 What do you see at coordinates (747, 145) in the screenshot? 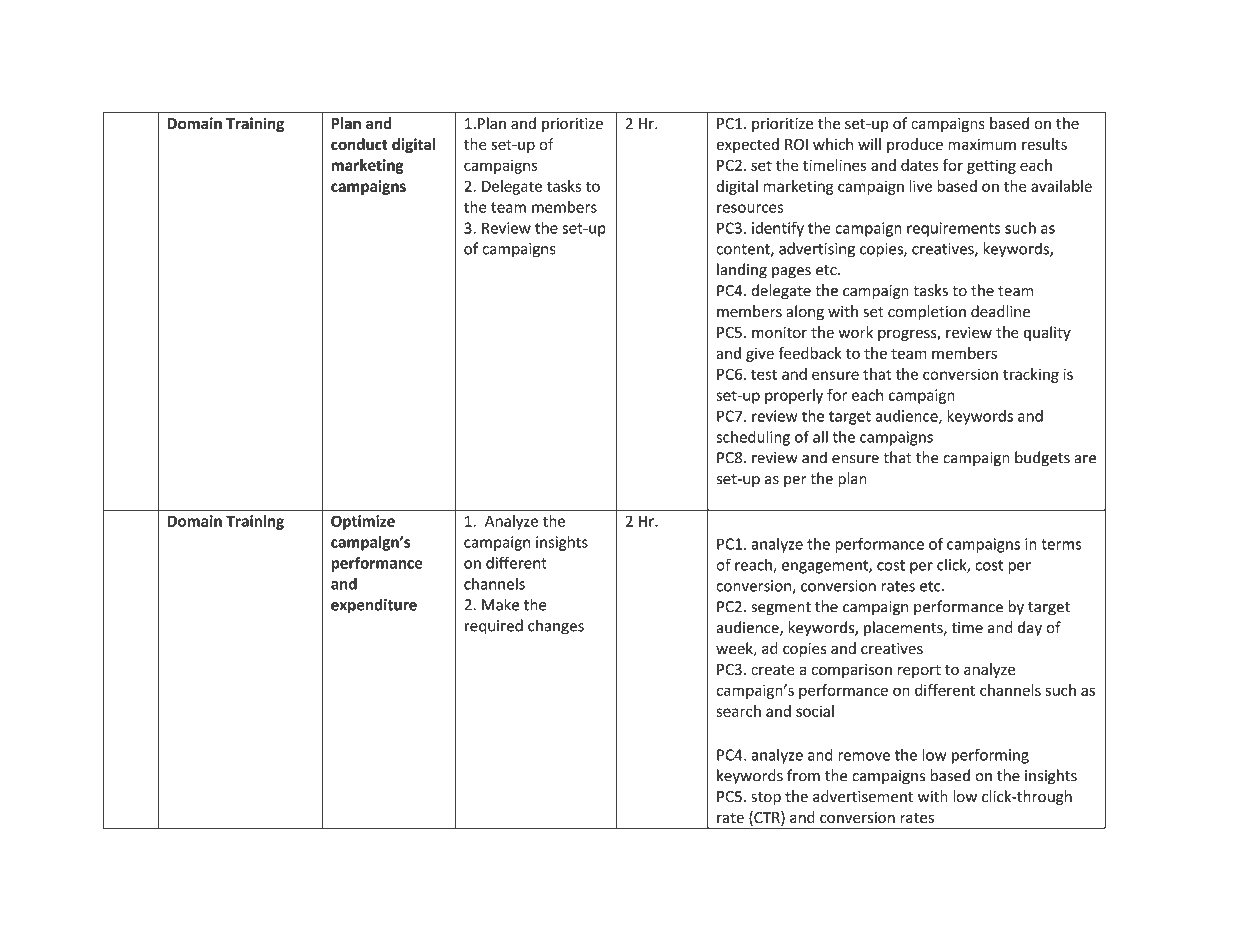
I see `expected` at bounding box center [747, 145].
